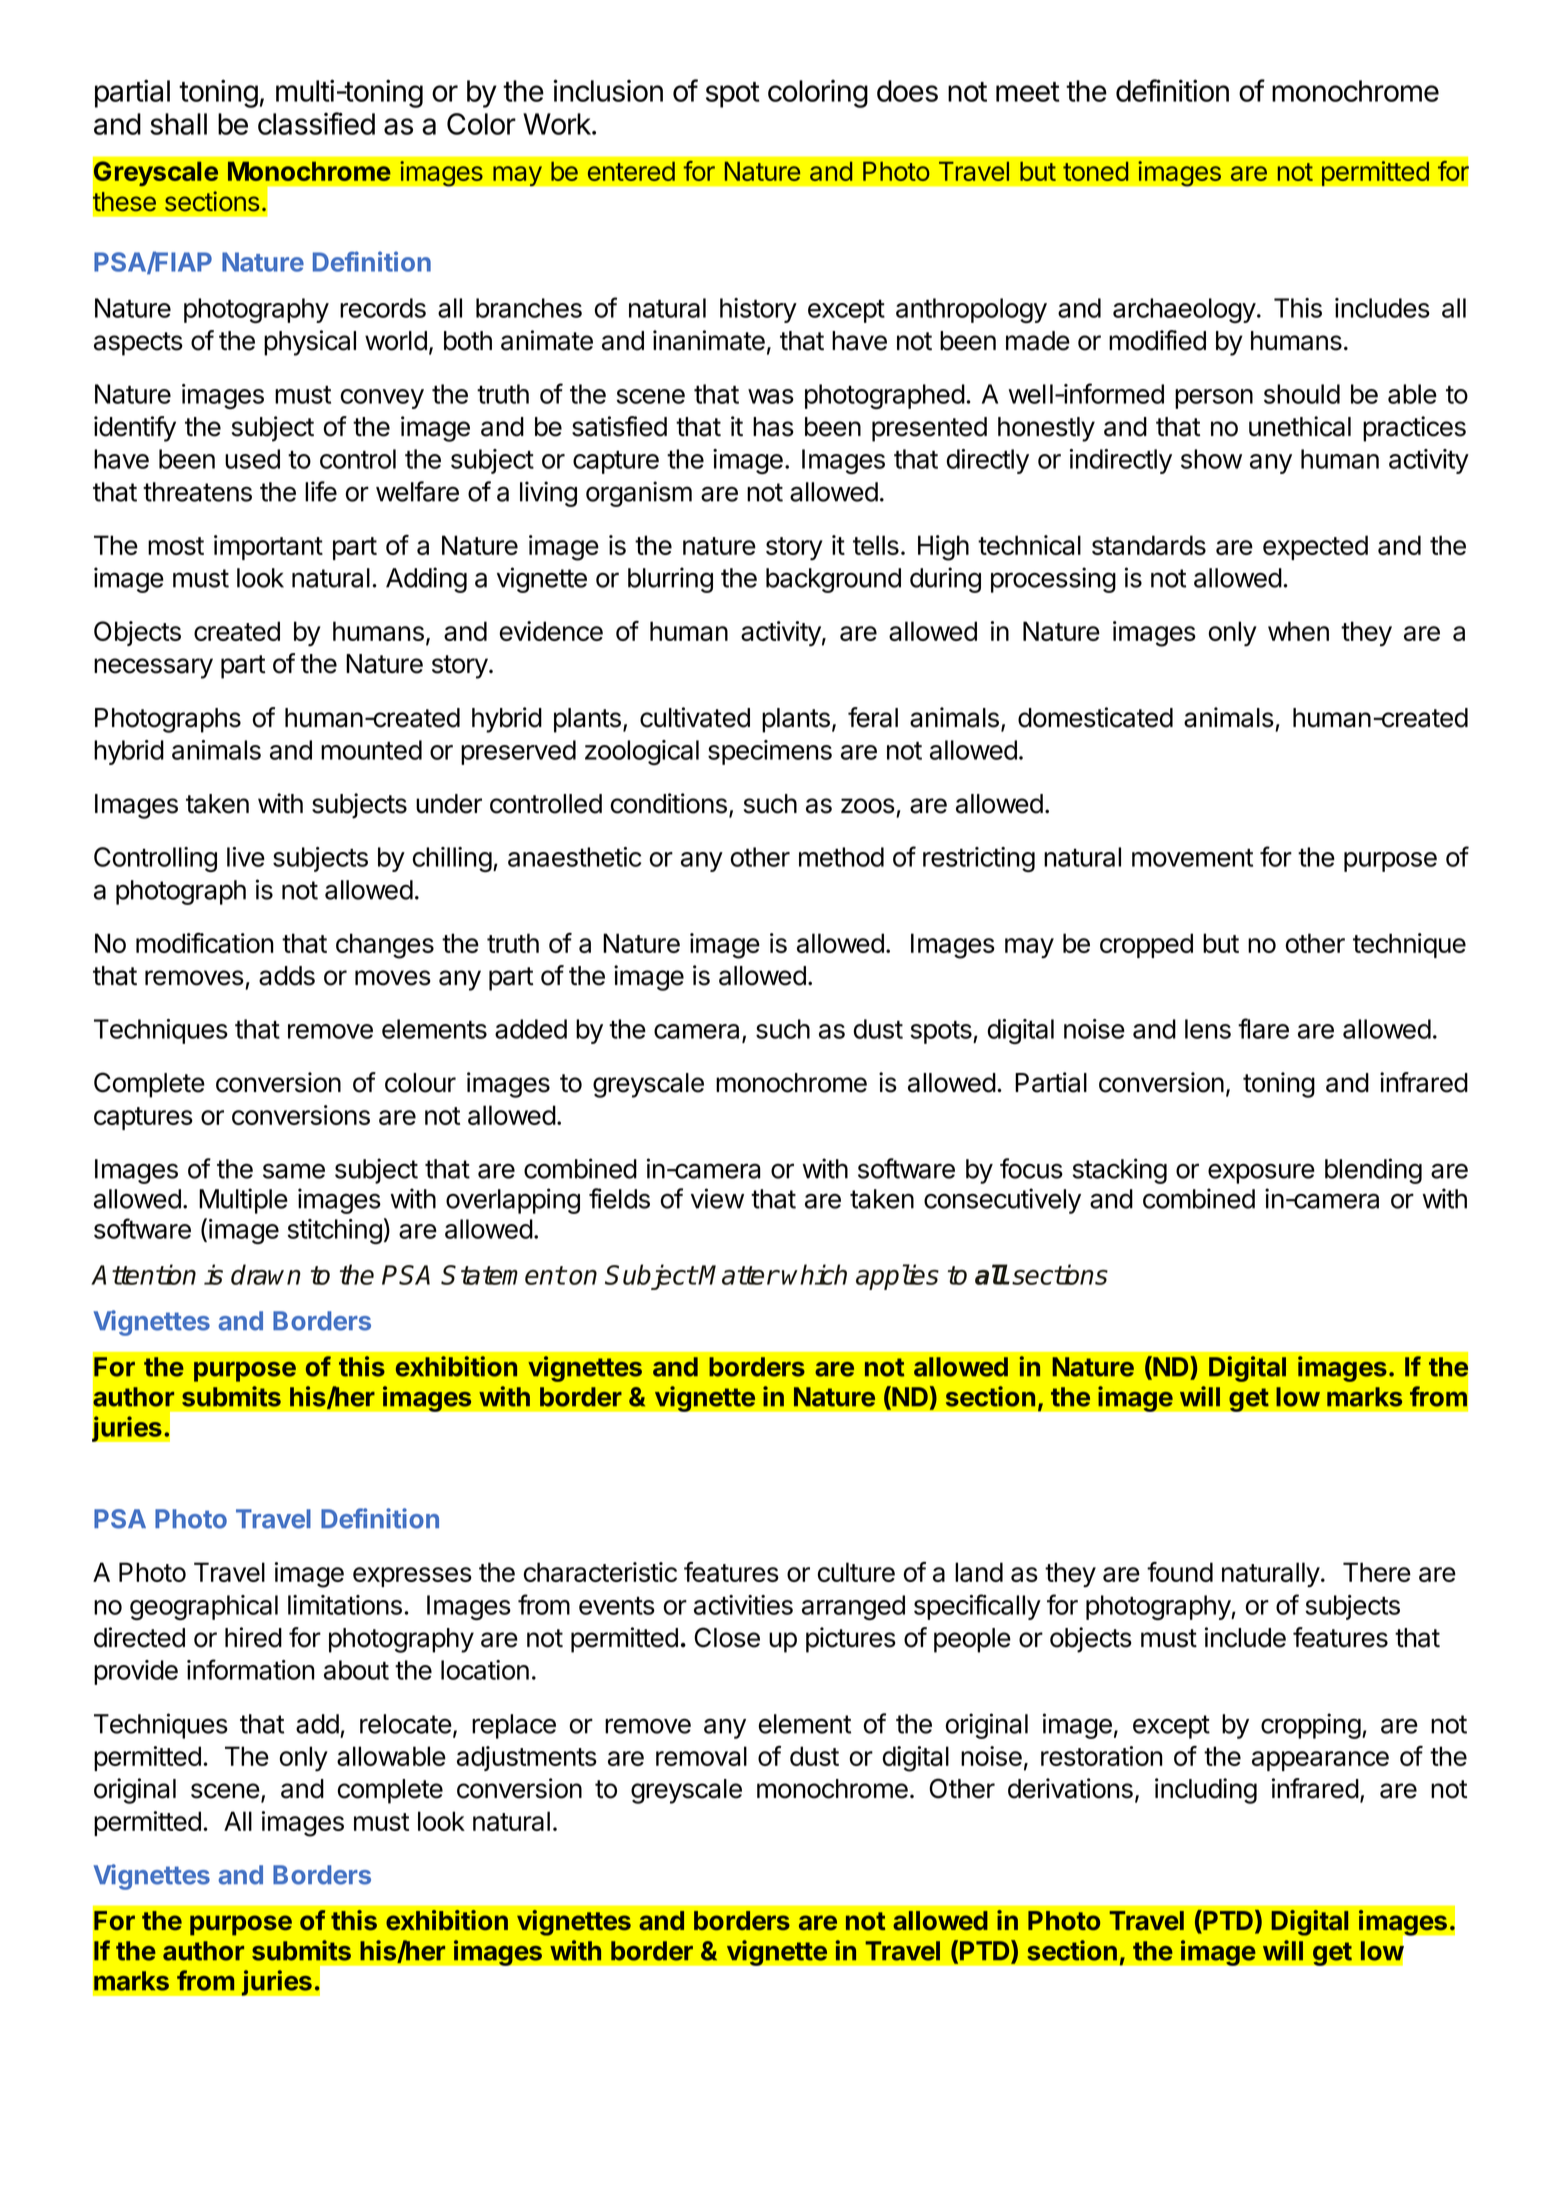 The height and width of the image is (2208, 1561). I want to click on information, so click(251, 1669).
